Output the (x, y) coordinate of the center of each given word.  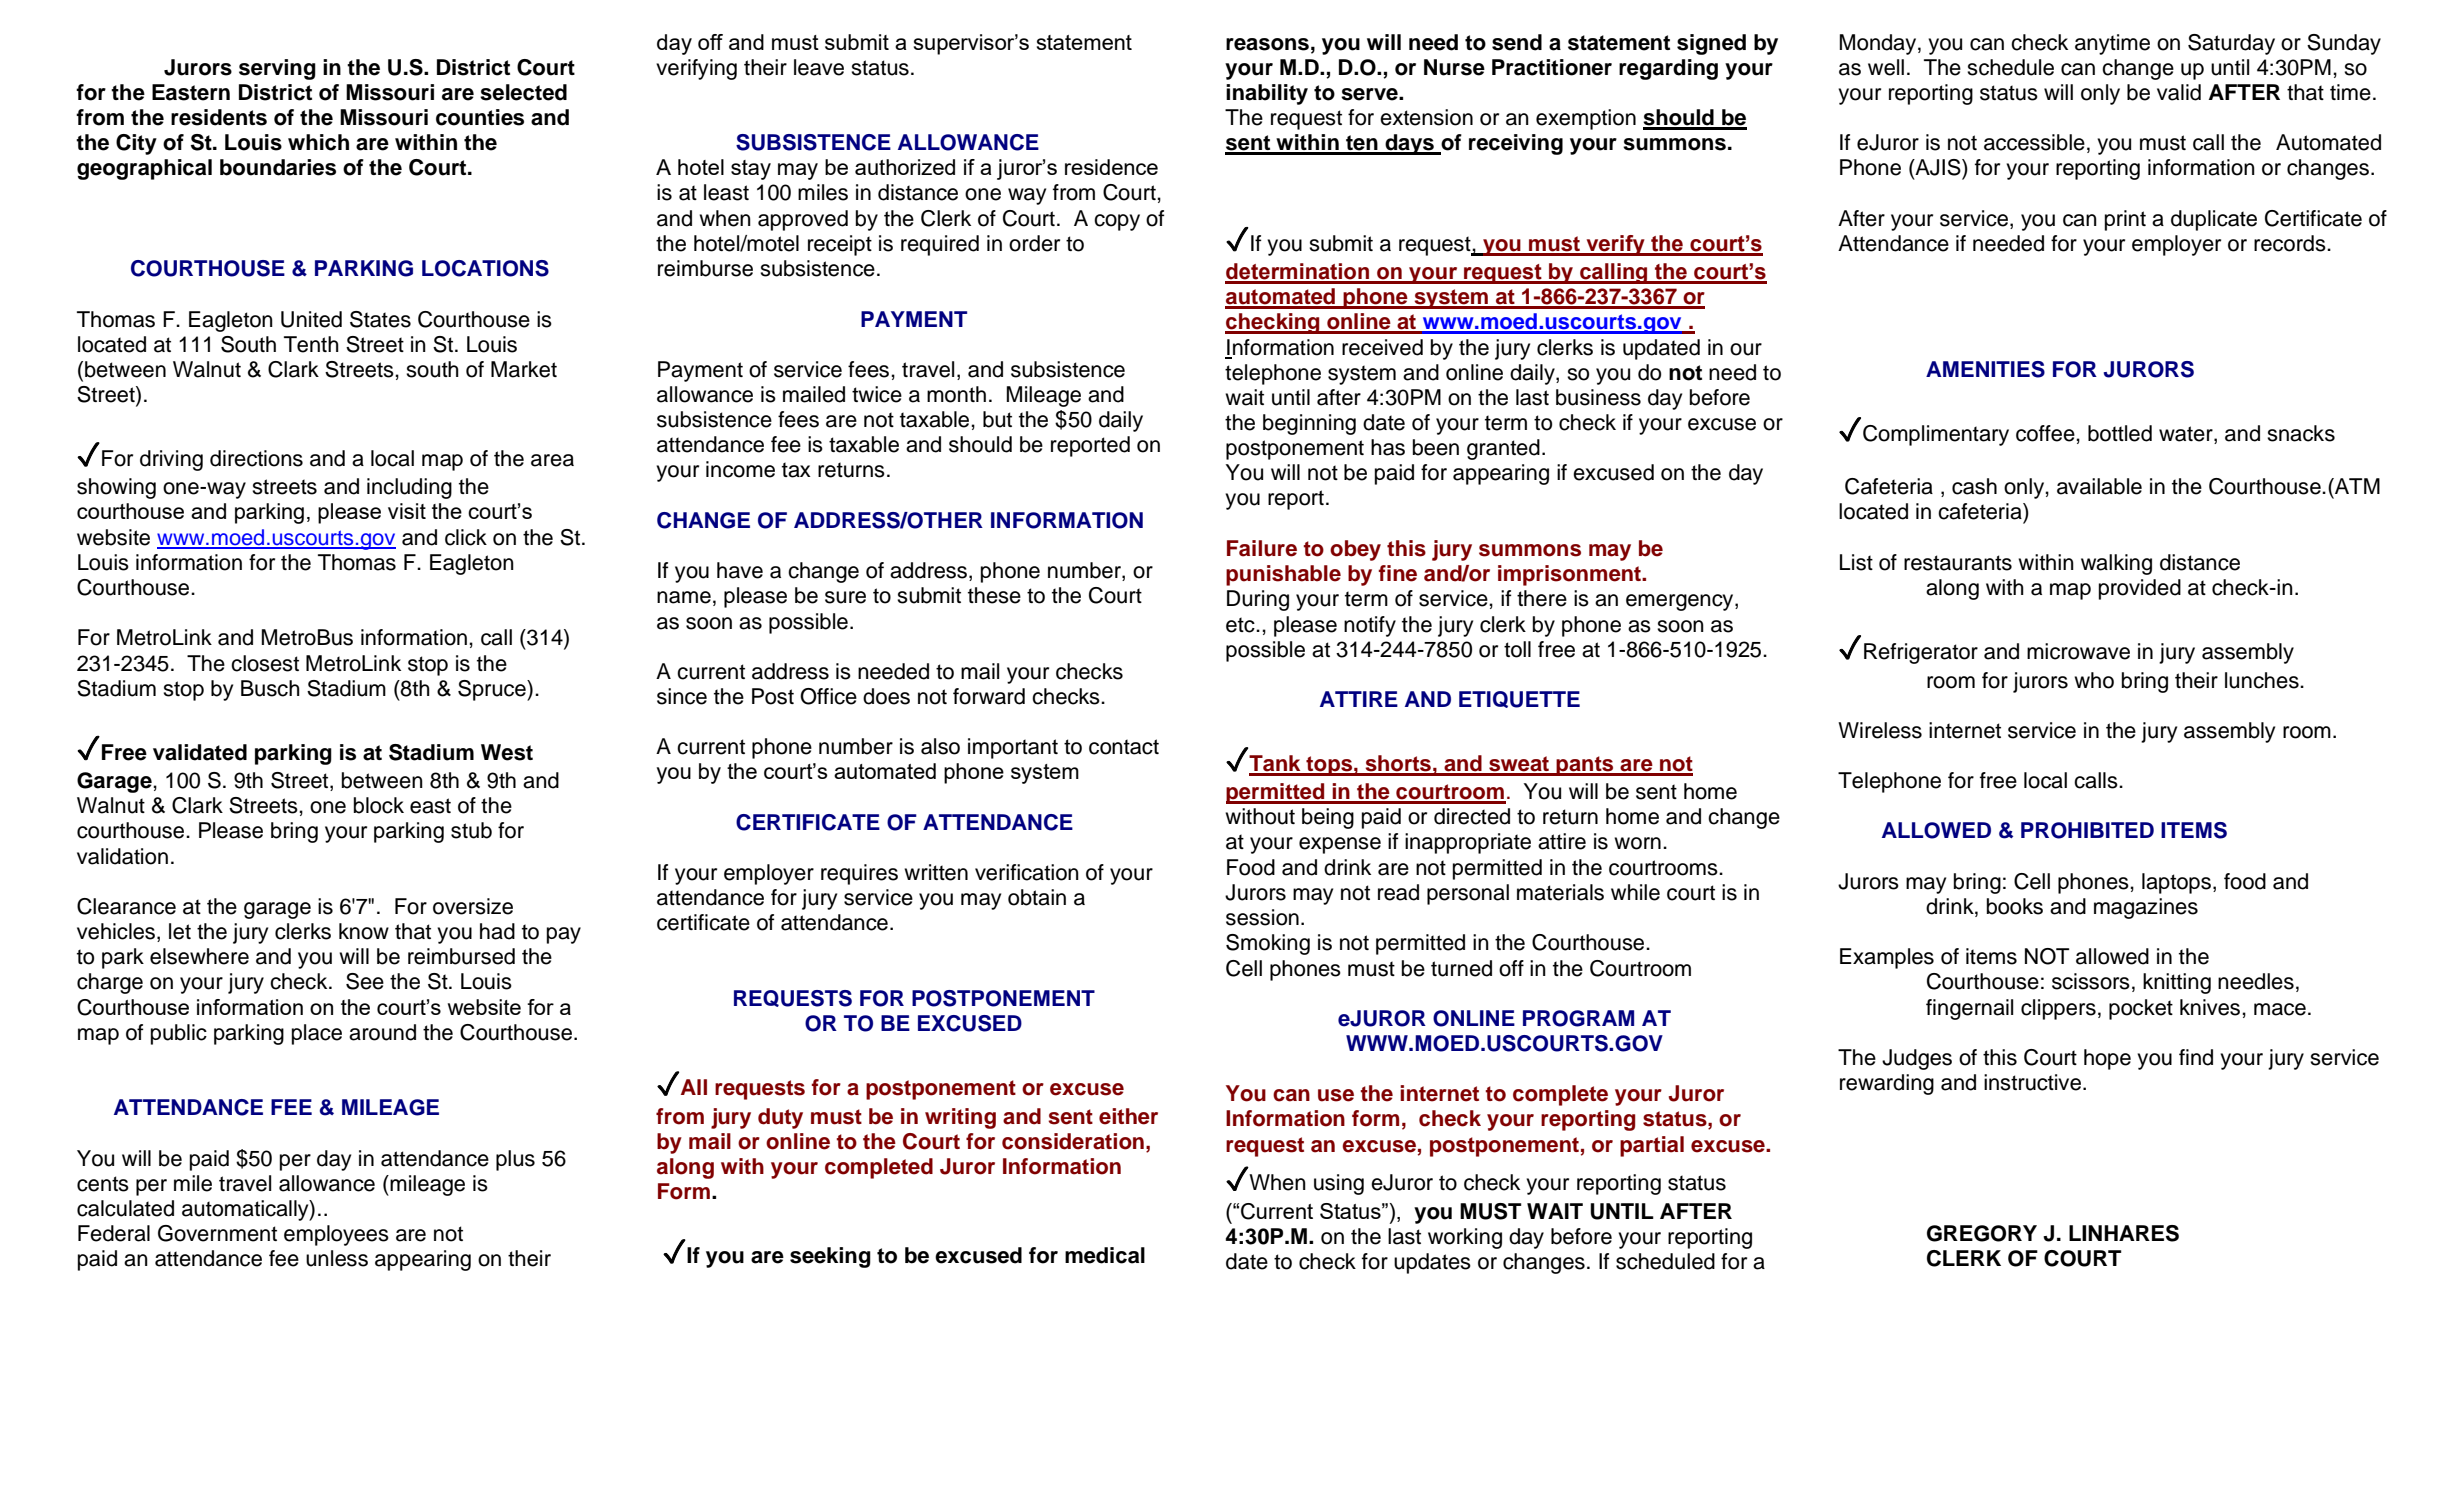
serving (277, 69)
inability (1267, 94)
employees (336, 1235)
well (1886, 67)
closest (265, 663)
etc (1241, 625)
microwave (2078, 651)
